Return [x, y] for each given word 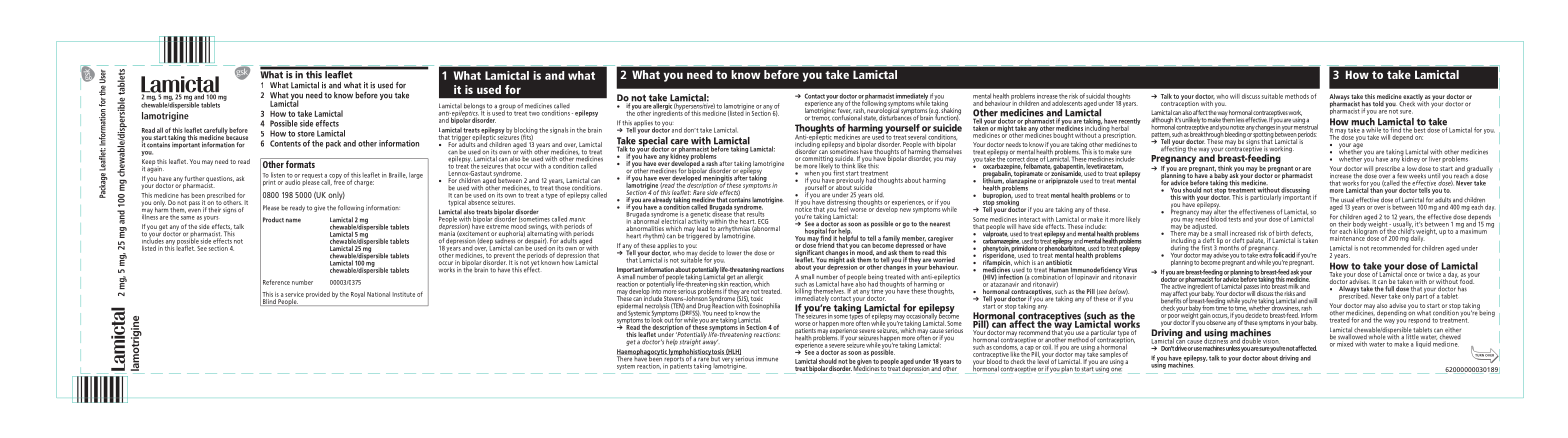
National [378, 294]
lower [734, 253]
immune [767, 359]
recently [1130, 122]
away [710, 342]
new [905, 210]
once [1410, 275]
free [339, 181]
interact [1029, 219]
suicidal [1095, 96]
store [306, 134]
